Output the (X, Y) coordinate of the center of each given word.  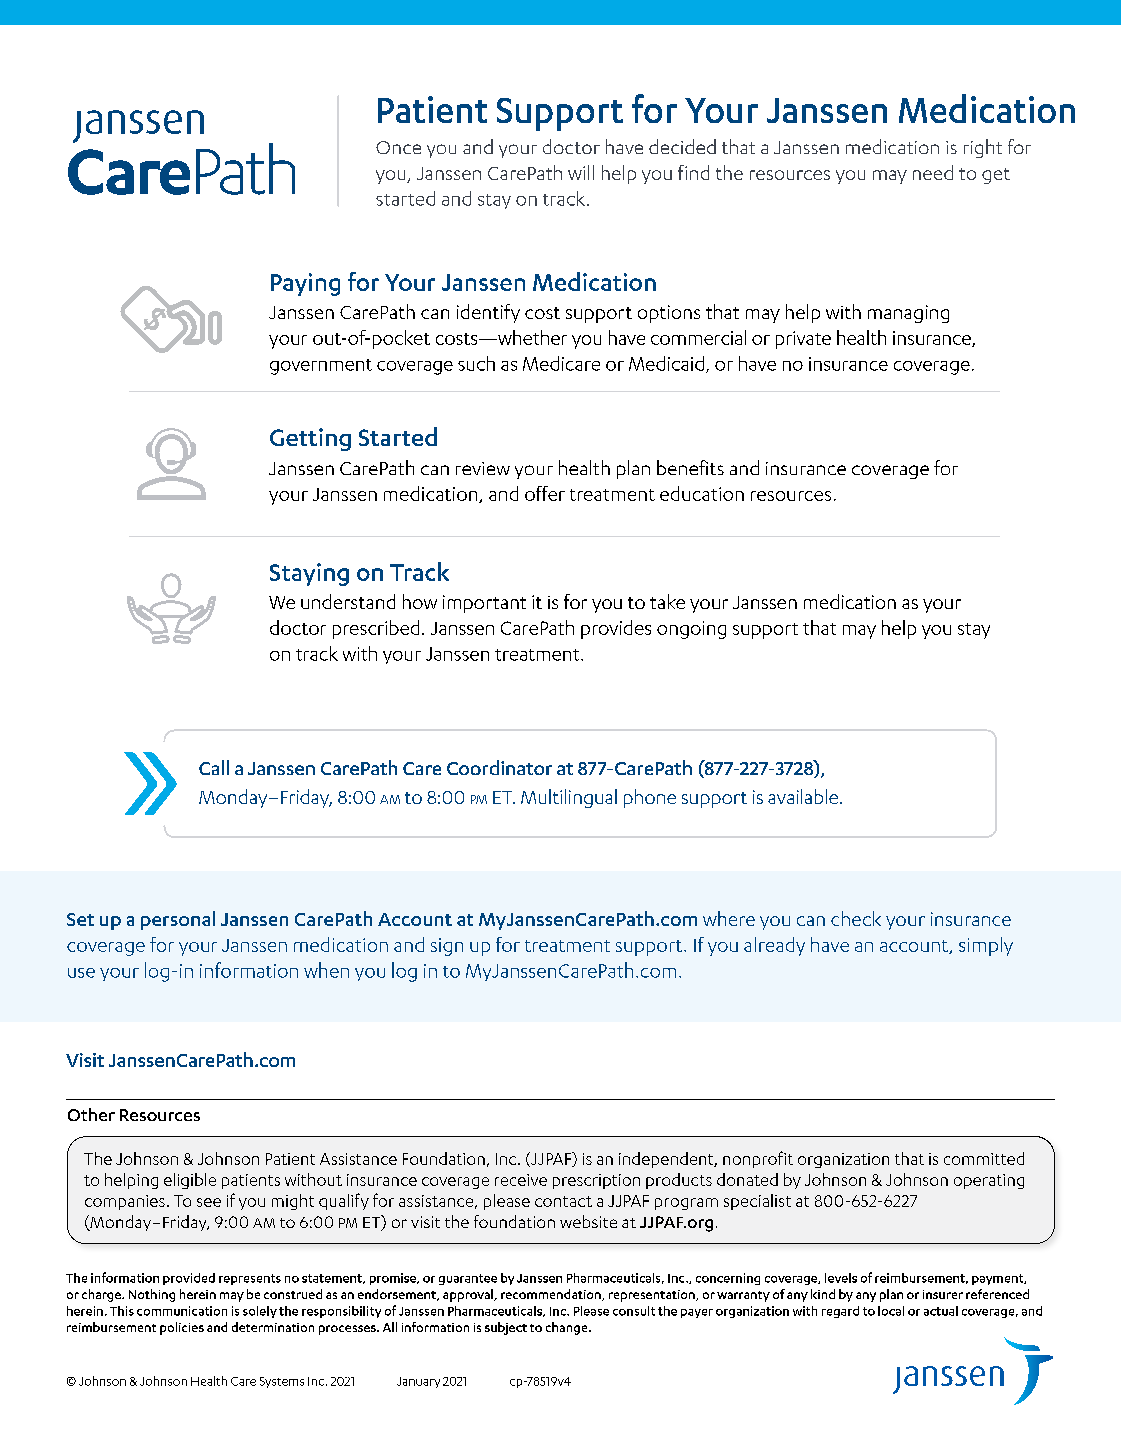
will (581, 172)
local (891, 1311)
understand (348, 601)
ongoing (691, 630)
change (568, 1328)
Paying (305, 284)
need (933, 172)
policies (182, 1328)
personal (178, 920)
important (484, 604)
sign (447, 947)
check (856, 918)
